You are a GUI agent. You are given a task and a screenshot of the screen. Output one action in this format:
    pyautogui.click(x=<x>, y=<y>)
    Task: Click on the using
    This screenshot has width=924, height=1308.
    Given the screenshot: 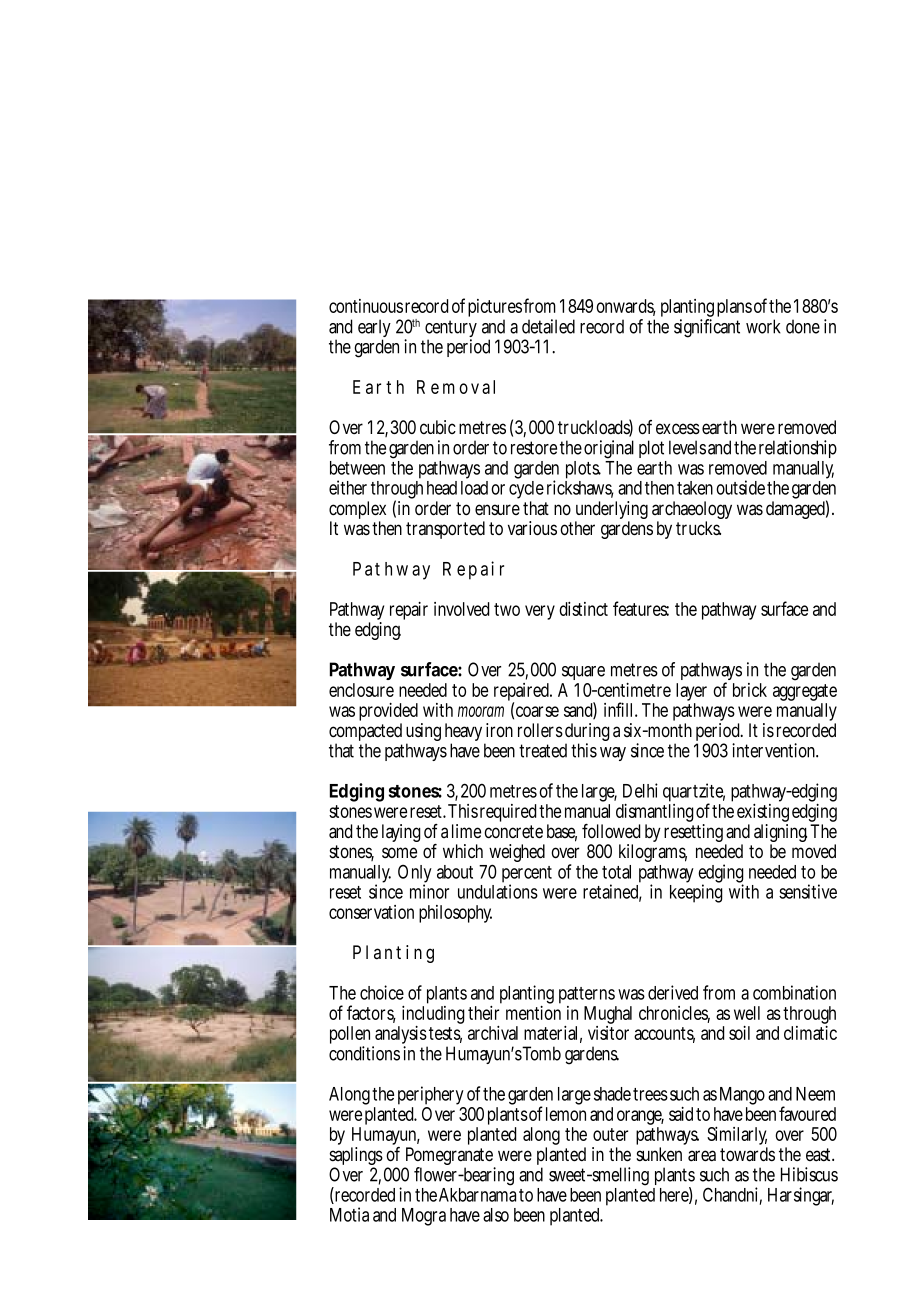 What is the action you would take?
    pyautogui.click(x=423, y=733)
